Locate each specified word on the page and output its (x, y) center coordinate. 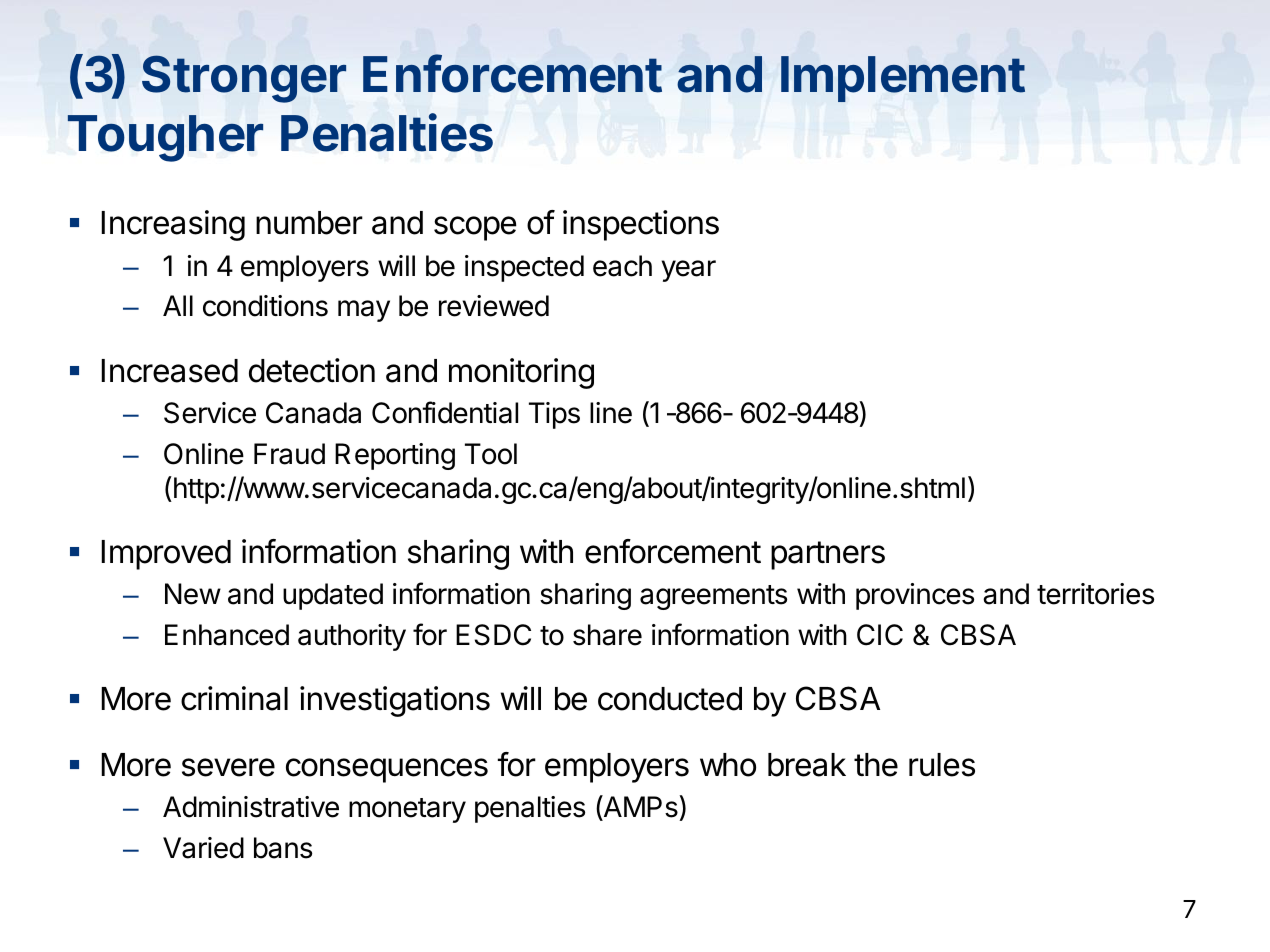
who (728, 765)
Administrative (251, 807)
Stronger (244, 79)
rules (942, 765)
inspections (641, 225)
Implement (903, 79)
